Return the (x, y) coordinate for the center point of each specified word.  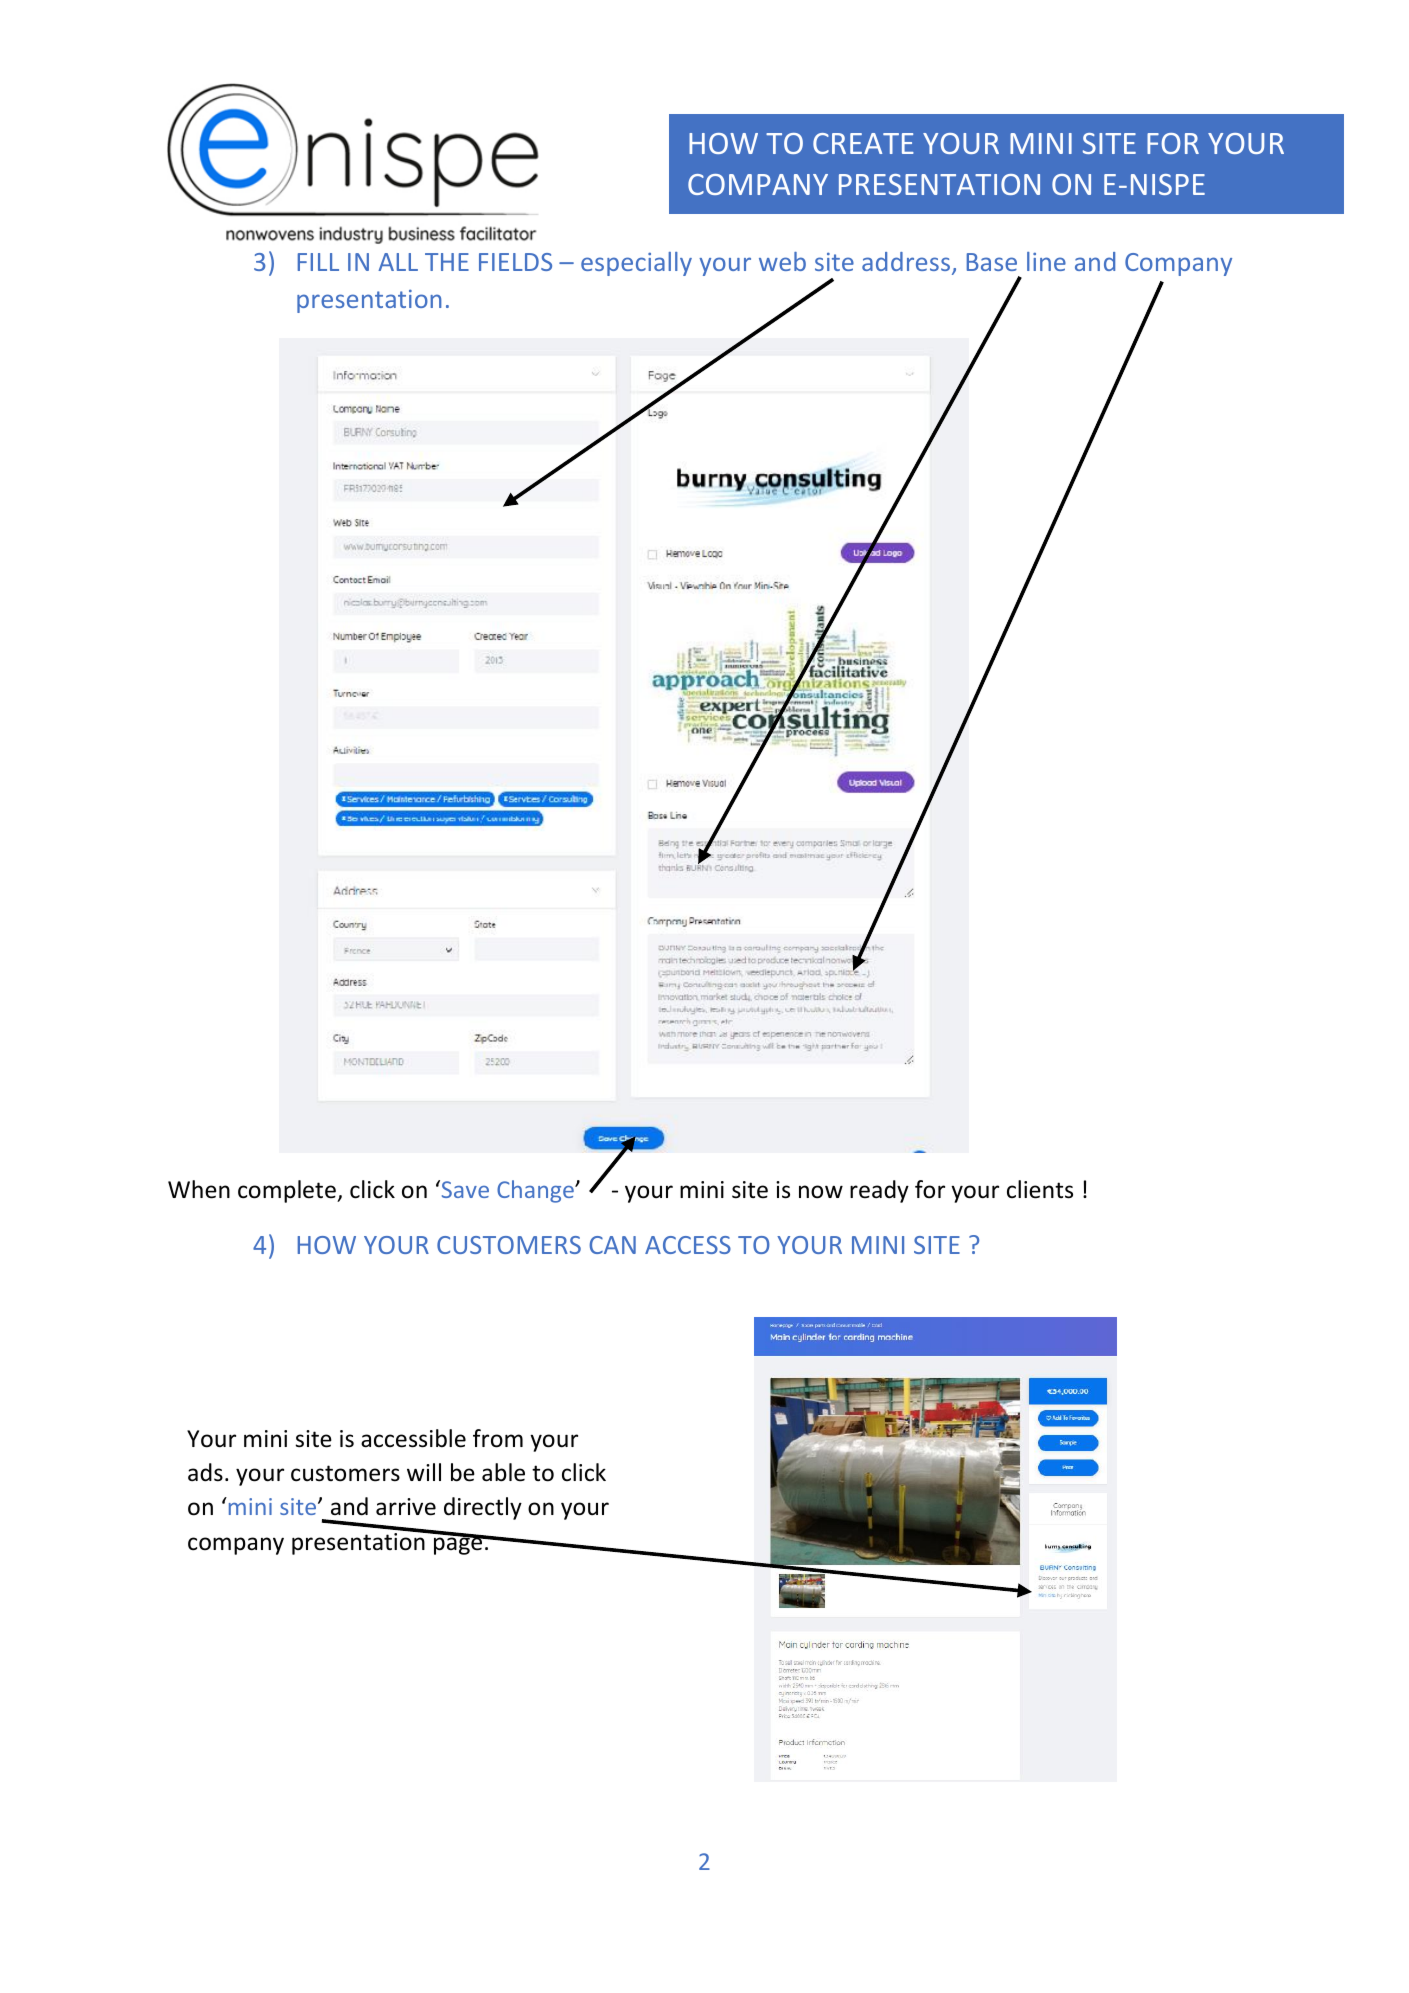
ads (205, 1472)
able (503, 1472)
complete (288, 1191)
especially (636, 264)
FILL (318, 262)
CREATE (863, 143)
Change (536, 1191)
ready (879, 1191)
